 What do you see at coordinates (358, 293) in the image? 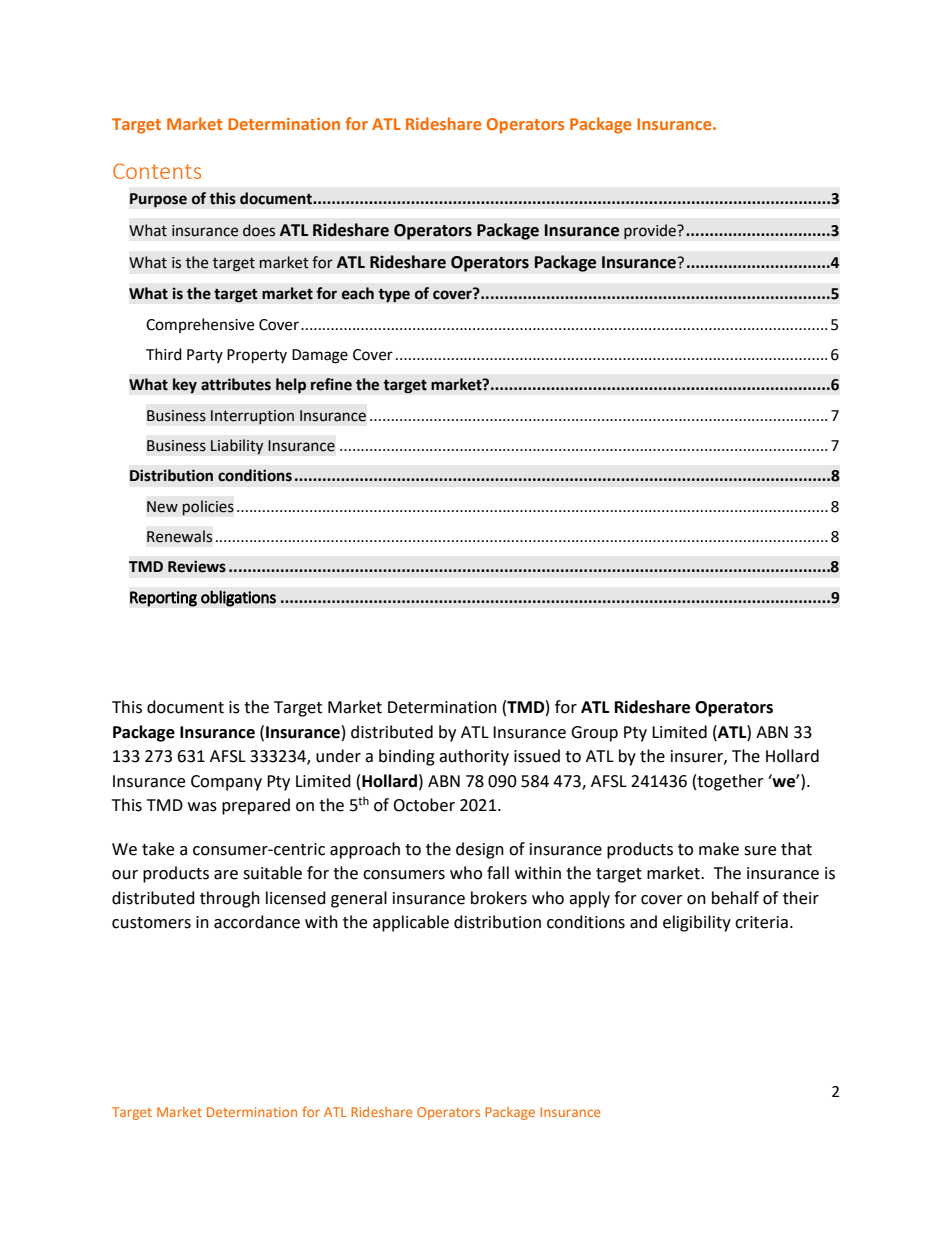
I see `each` at bounding box center [358, 293].
